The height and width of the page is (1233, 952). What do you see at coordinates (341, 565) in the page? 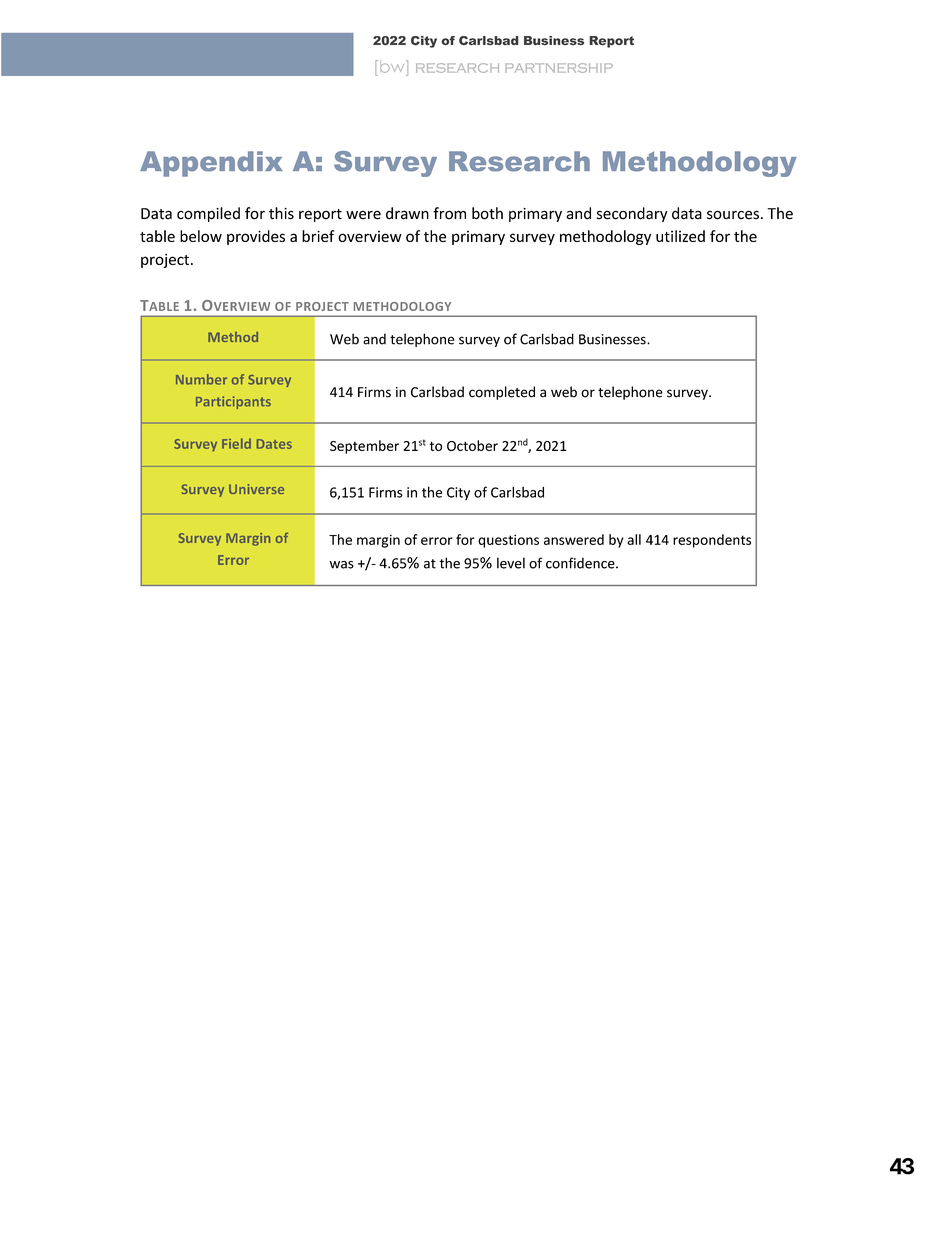
I see `was` at bounding box center [341, 565].
